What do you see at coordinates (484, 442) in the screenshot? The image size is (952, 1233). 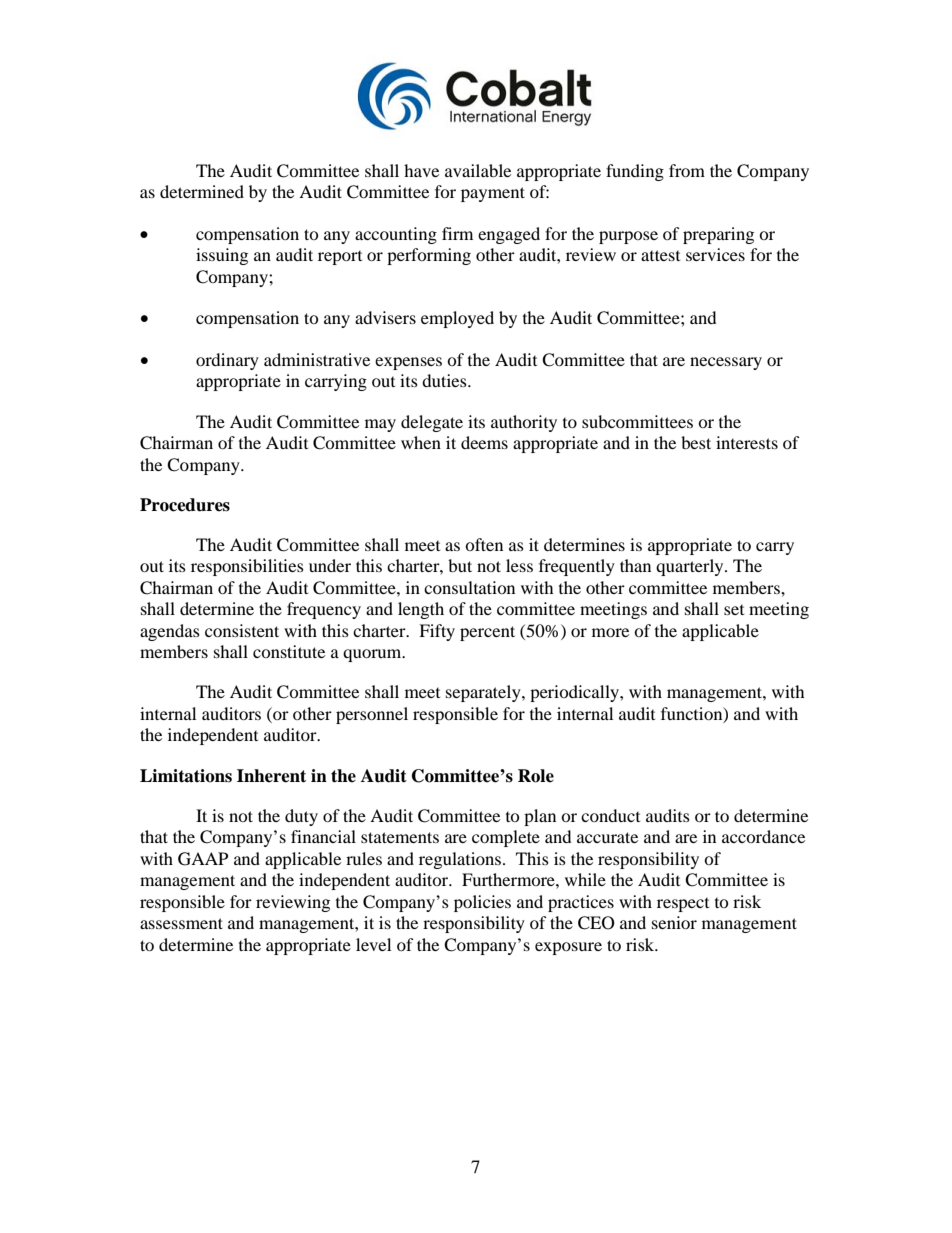 I see `deems` at bounding box center [484, 442].
